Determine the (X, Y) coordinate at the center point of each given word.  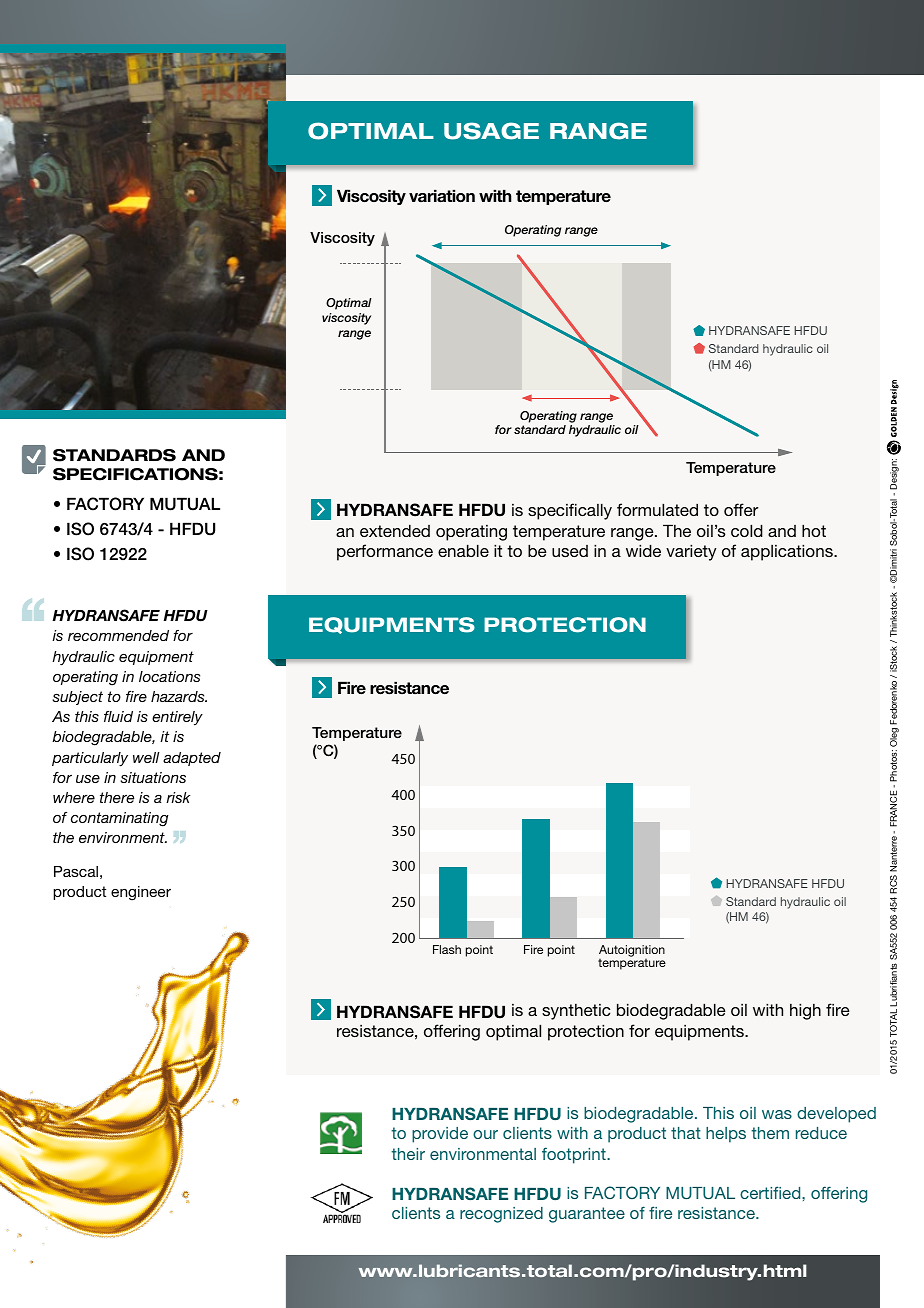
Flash (447, 949)
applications (788, 552)
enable (463, 550)
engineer (141, 893)
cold (747, 530)
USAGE (491, 131)
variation (442, 196)
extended (395, 530)
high (805, 1011)
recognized (501, 1215)
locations (169, 676)
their (408, 1154)
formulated (657, 509)
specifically (570, 511)
